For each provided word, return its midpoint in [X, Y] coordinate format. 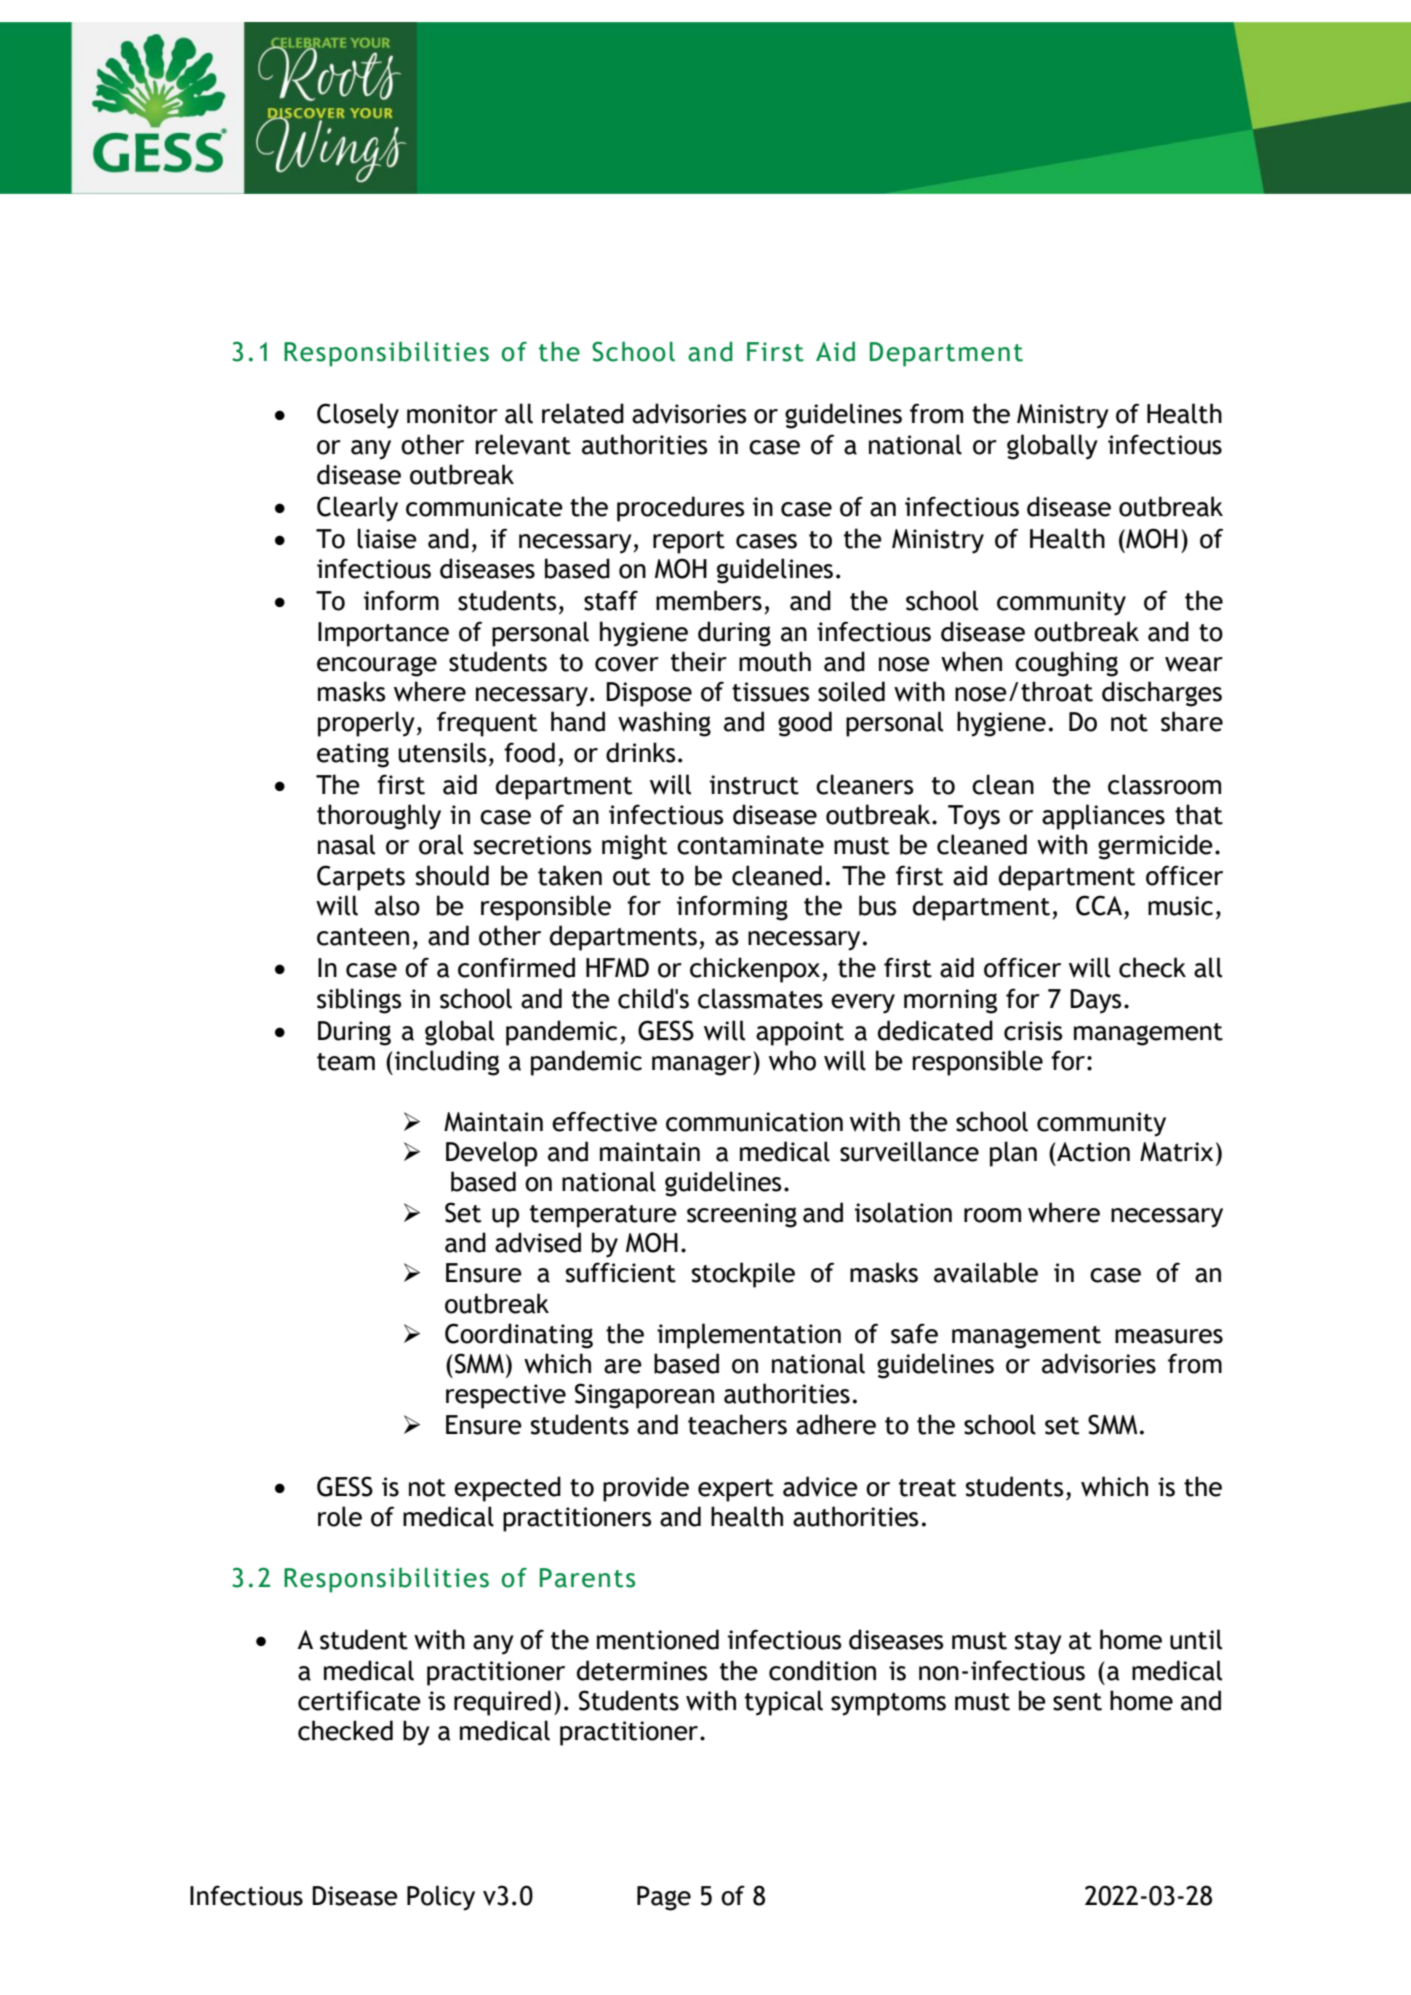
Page [664, 1898]
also [397, 905]
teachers [737, 1424]
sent [1077, 1702]
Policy [441, 1898]
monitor [452, 414]
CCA [1099, 905]
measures [1169, 1336]
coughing [1066, 664]
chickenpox [756, 970]
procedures [681, 509]
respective [506, 1396]
